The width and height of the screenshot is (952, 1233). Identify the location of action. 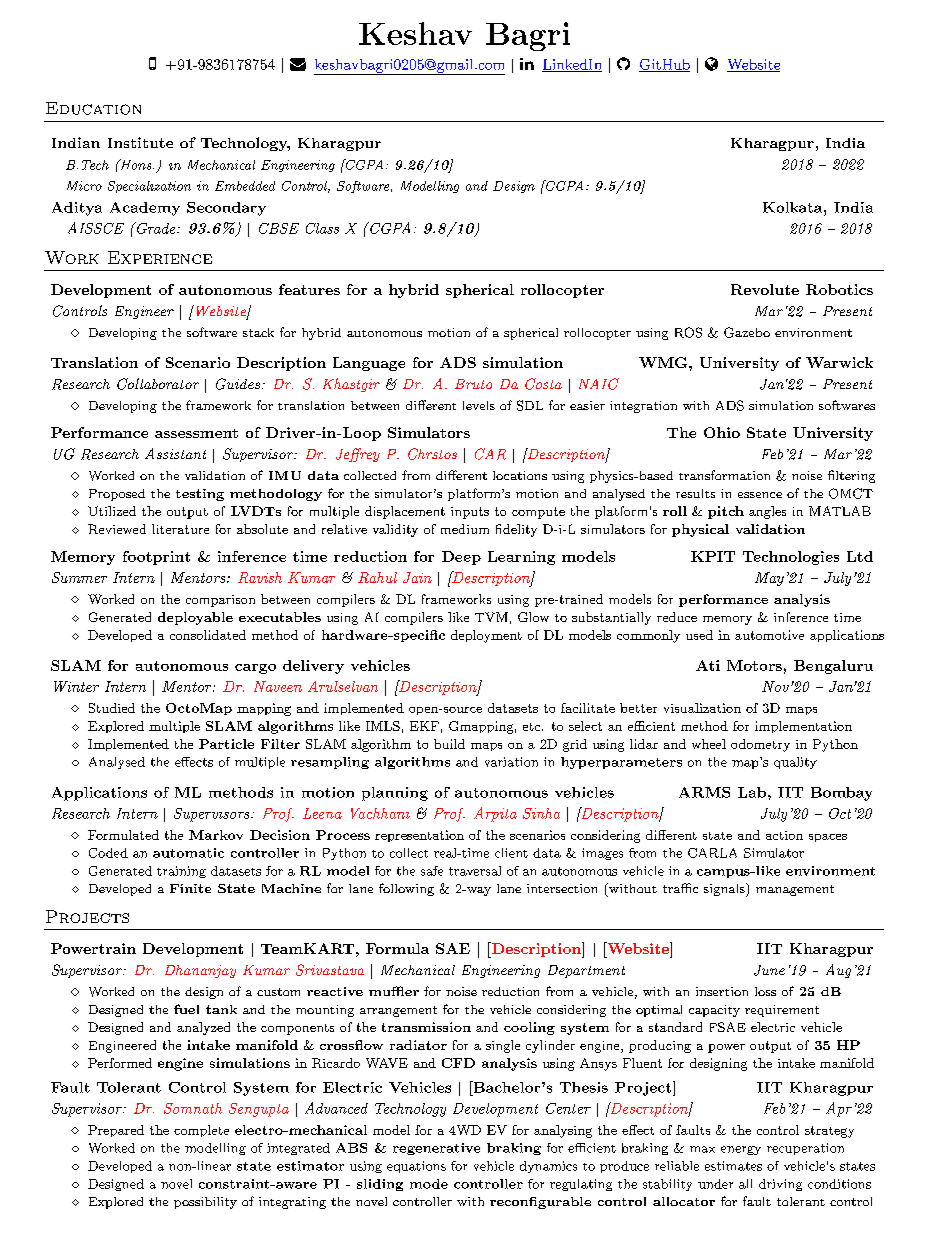
(784, 835).
